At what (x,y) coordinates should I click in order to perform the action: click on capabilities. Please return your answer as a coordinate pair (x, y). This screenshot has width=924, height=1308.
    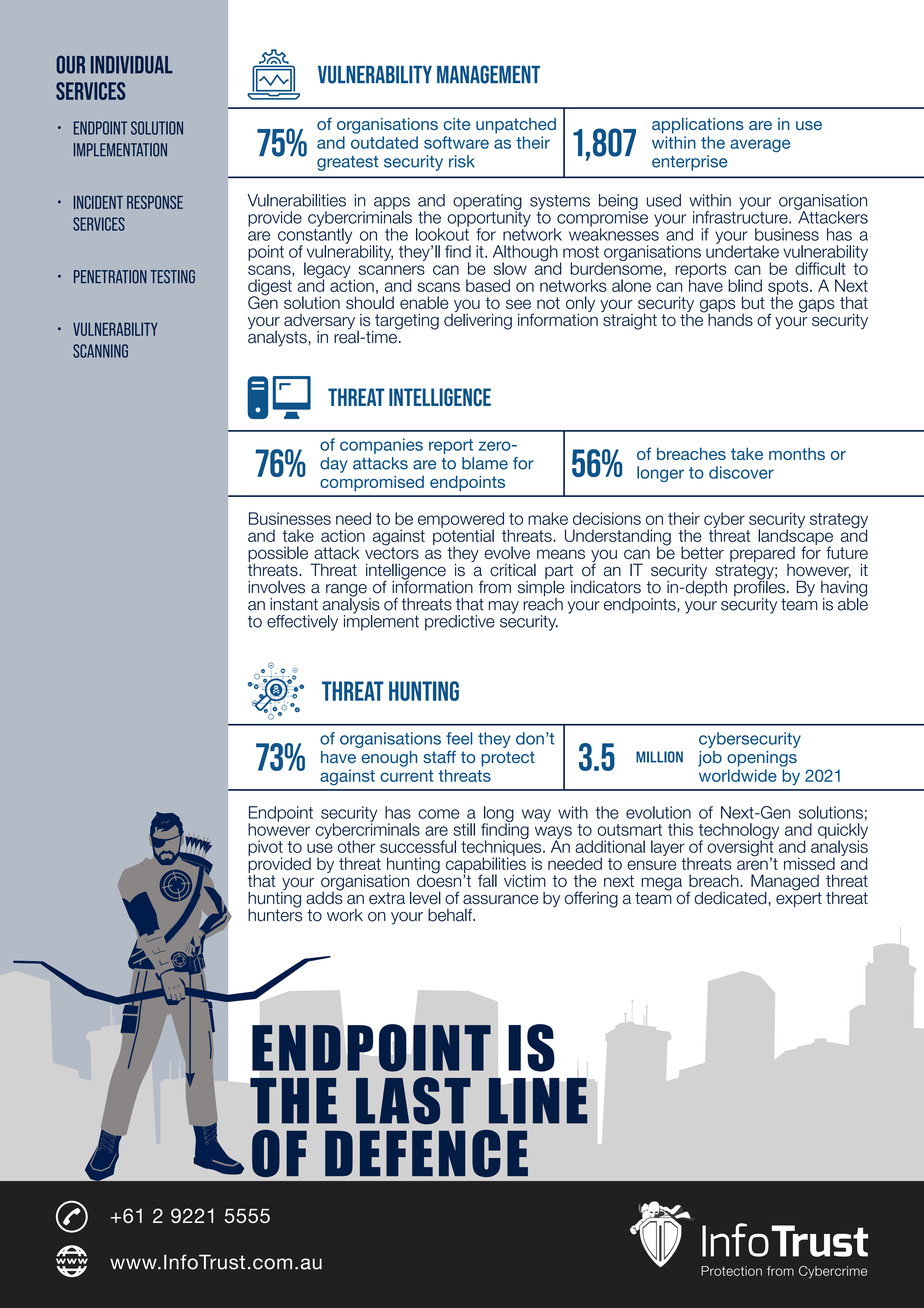
    Looking at the image, I should click on (486, 865).
